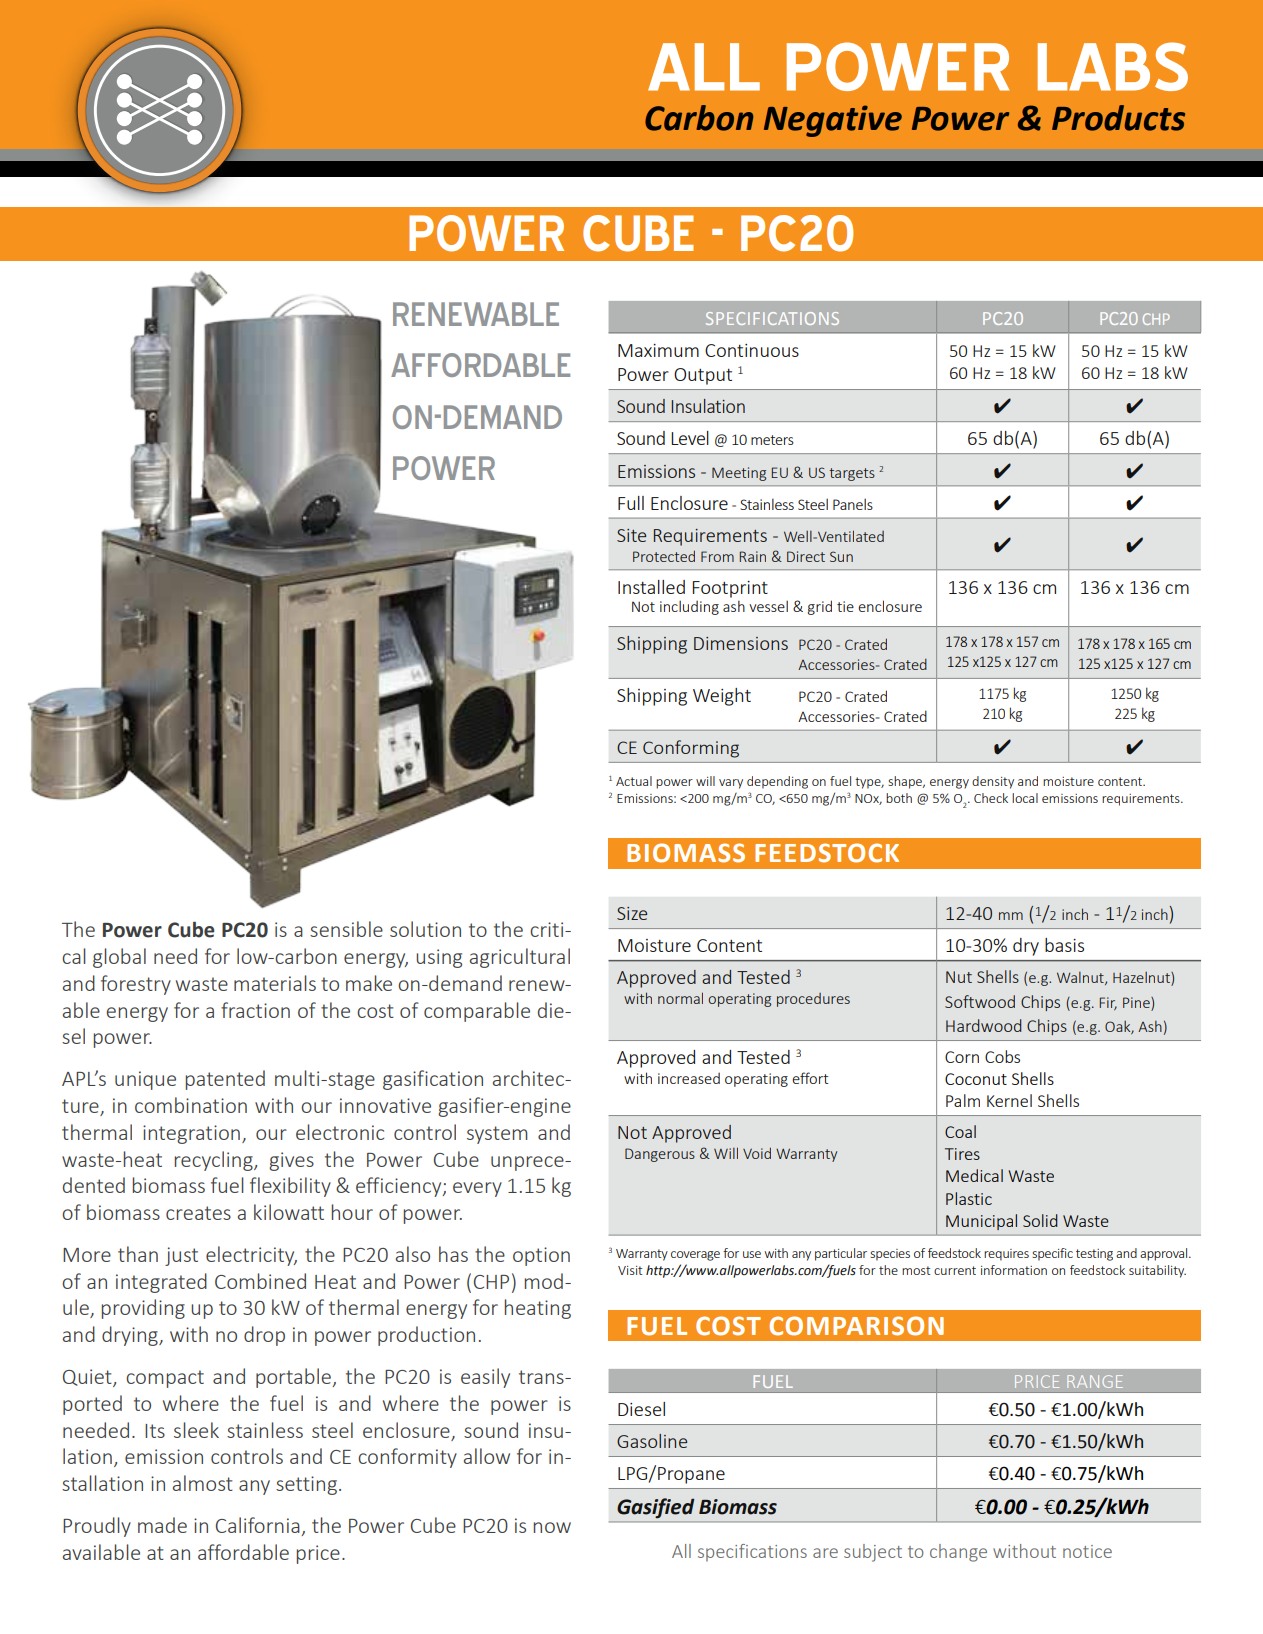  Describe the element at coordinates (259, 1526) in the image. I see `California` at that location.
